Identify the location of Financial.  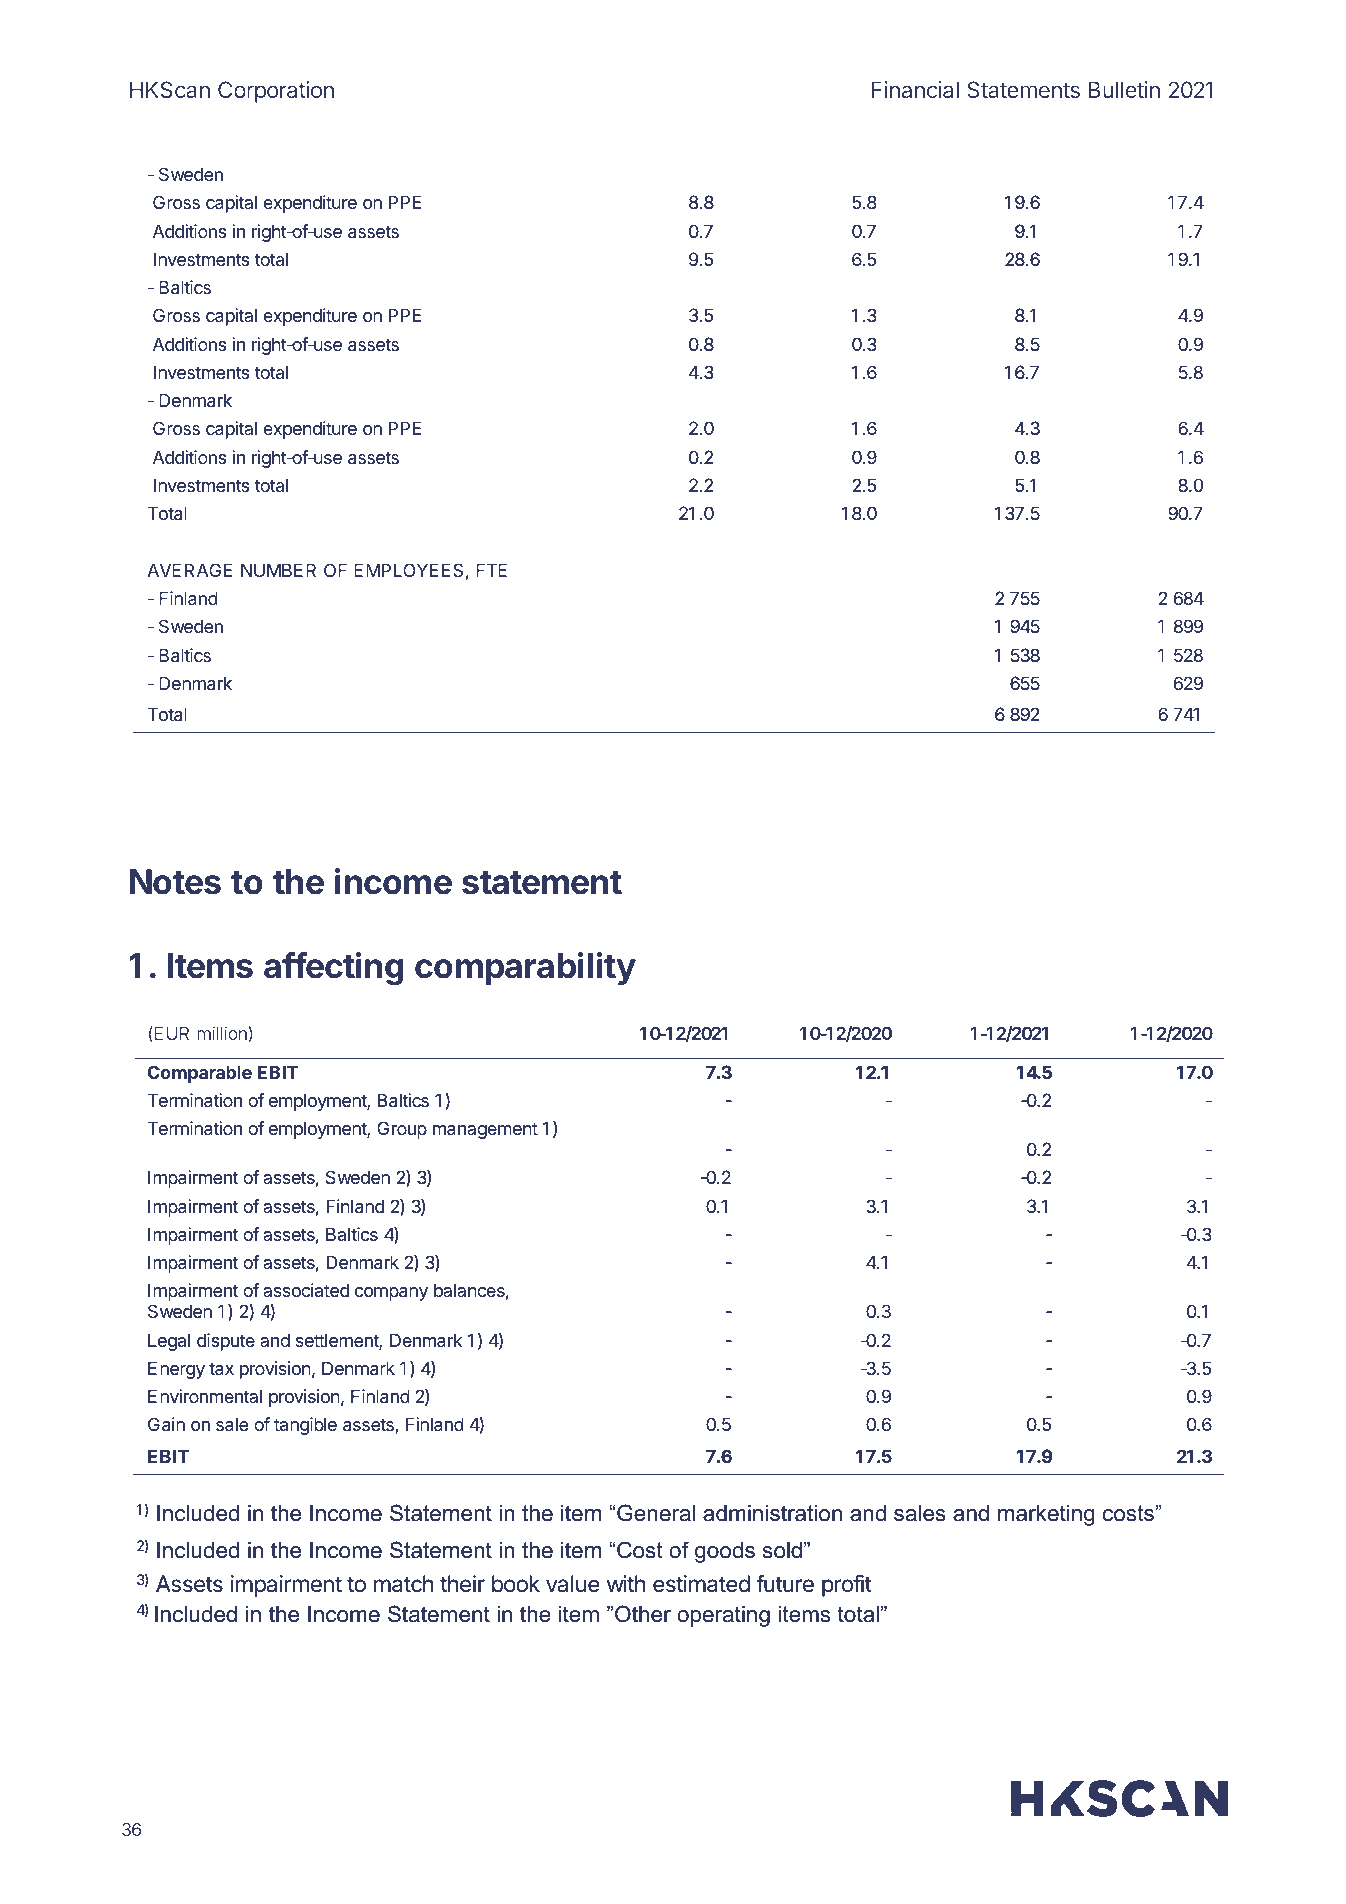
(915, 89).
